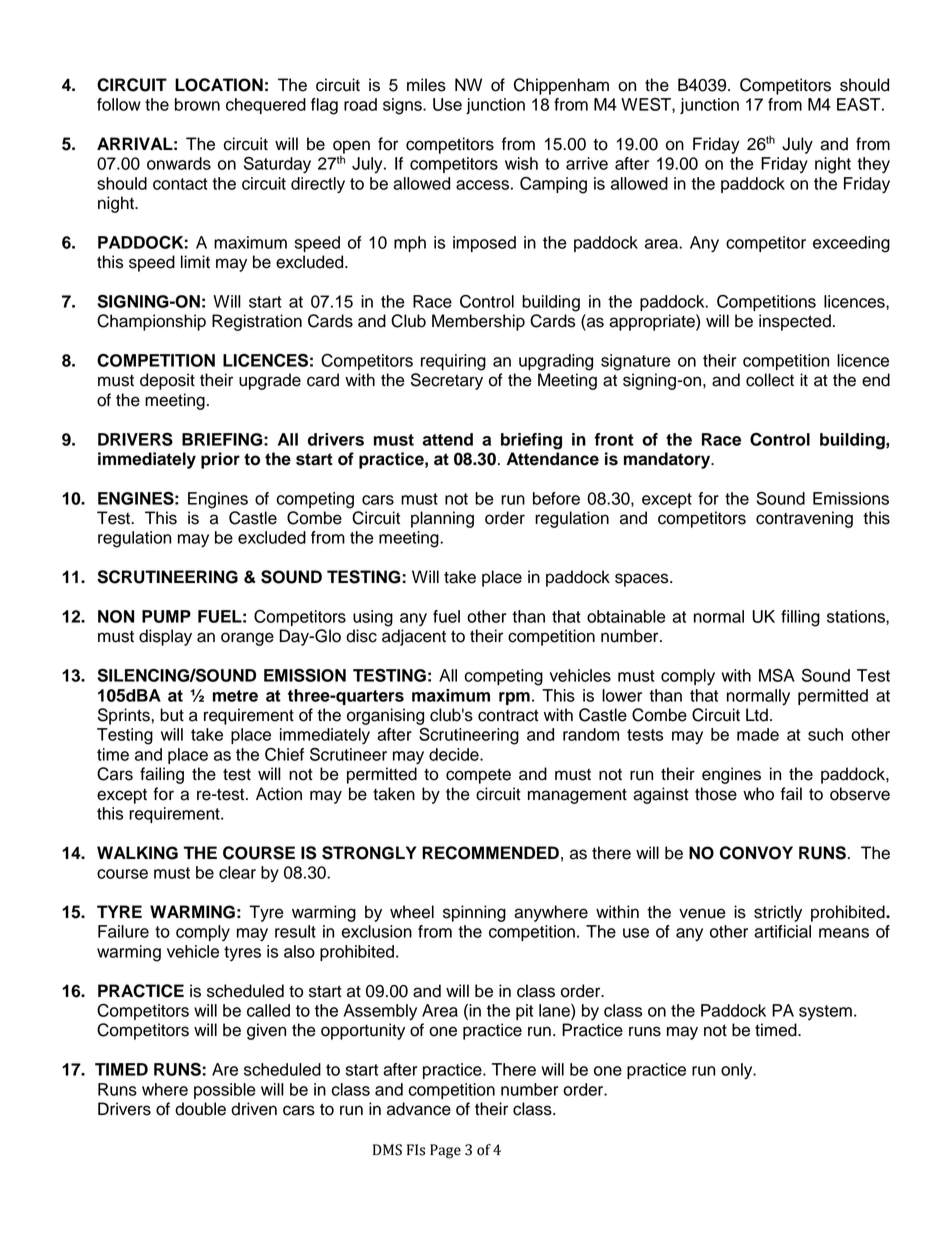  Describe the element at coordinates (200, 1109) in the document. I see `double` at that location.
